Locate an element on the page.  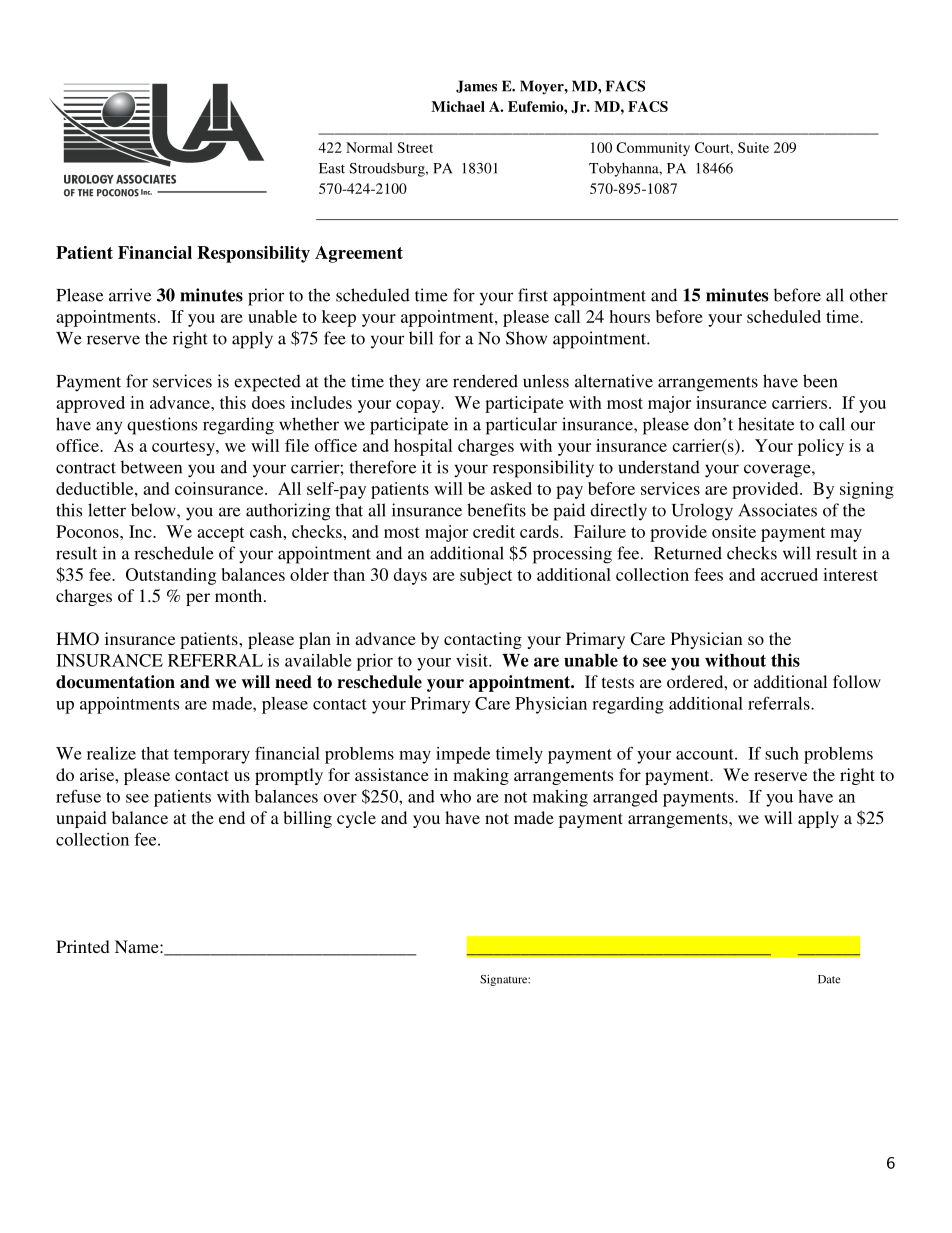
Michael is located at coordinates (458, 106).
